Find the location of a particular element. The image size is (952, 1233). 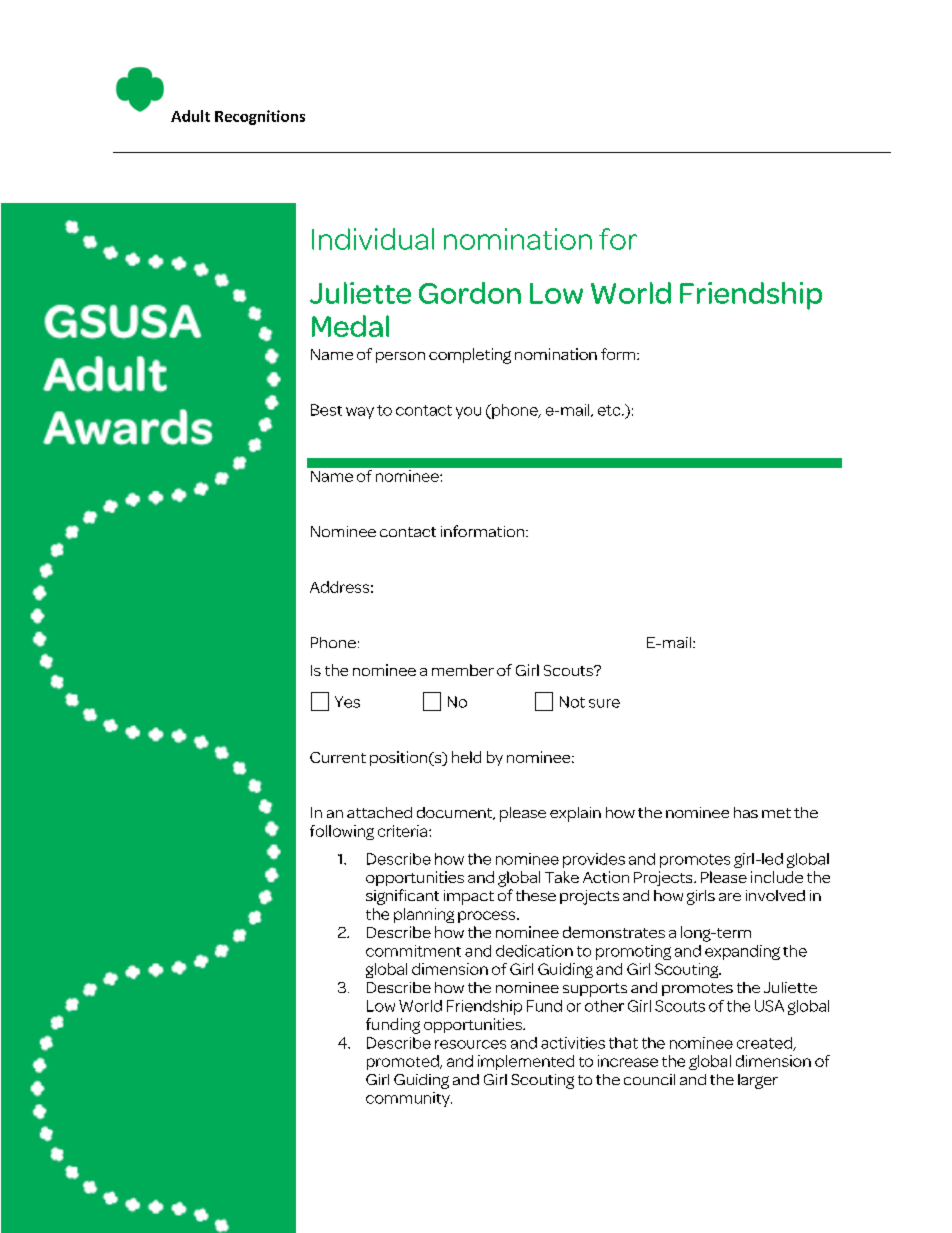

you is located at coordinates (468, 413).
